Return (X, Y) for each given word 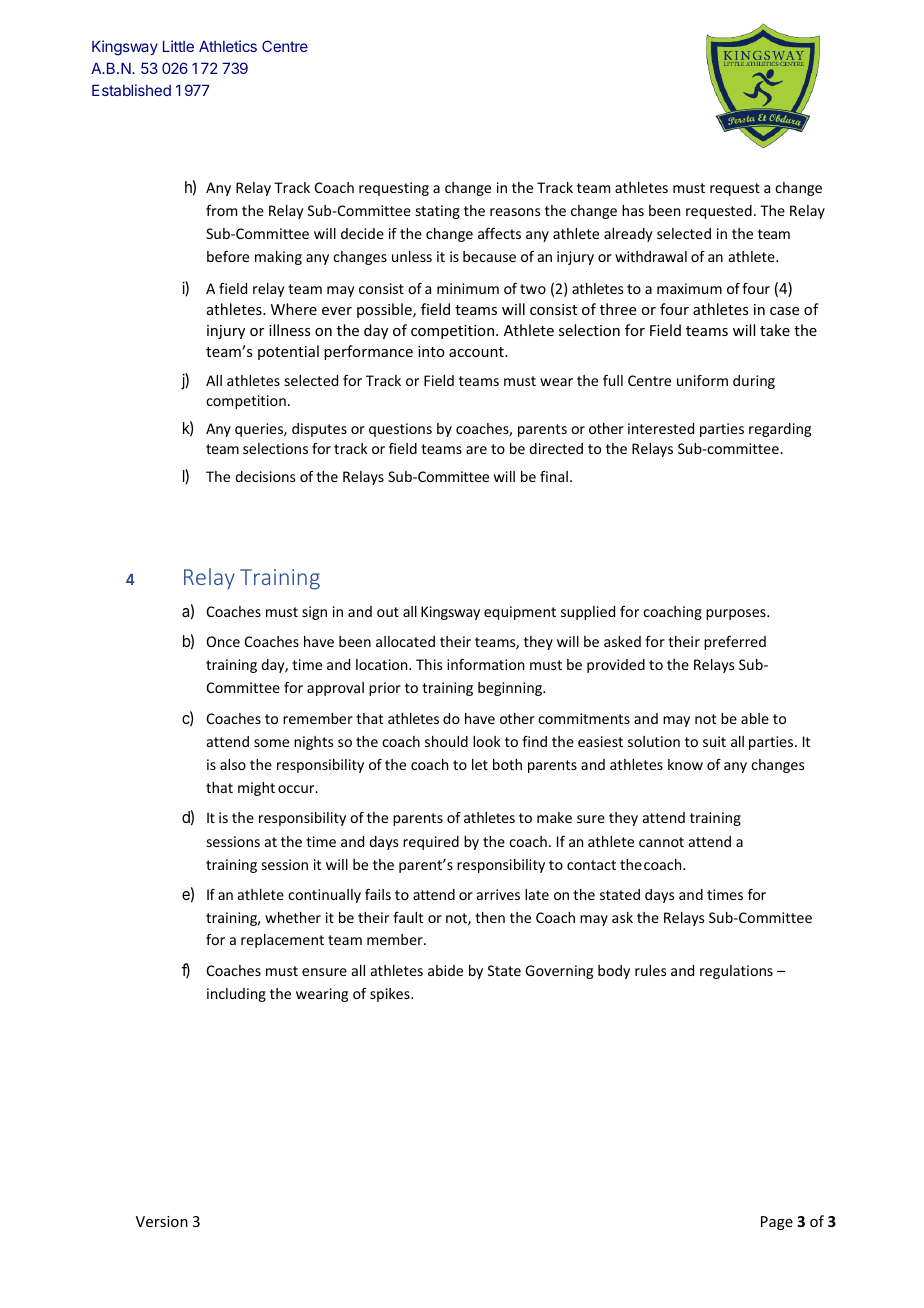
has (633, 210)
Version (162, 1221)
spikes (391, 995)
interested (661, 428)
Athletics (228, 46)
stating (438, 212)
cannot (661, 842)
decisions (265, 476)
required (431, 843)
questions (400, 430)
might (256, 789)
